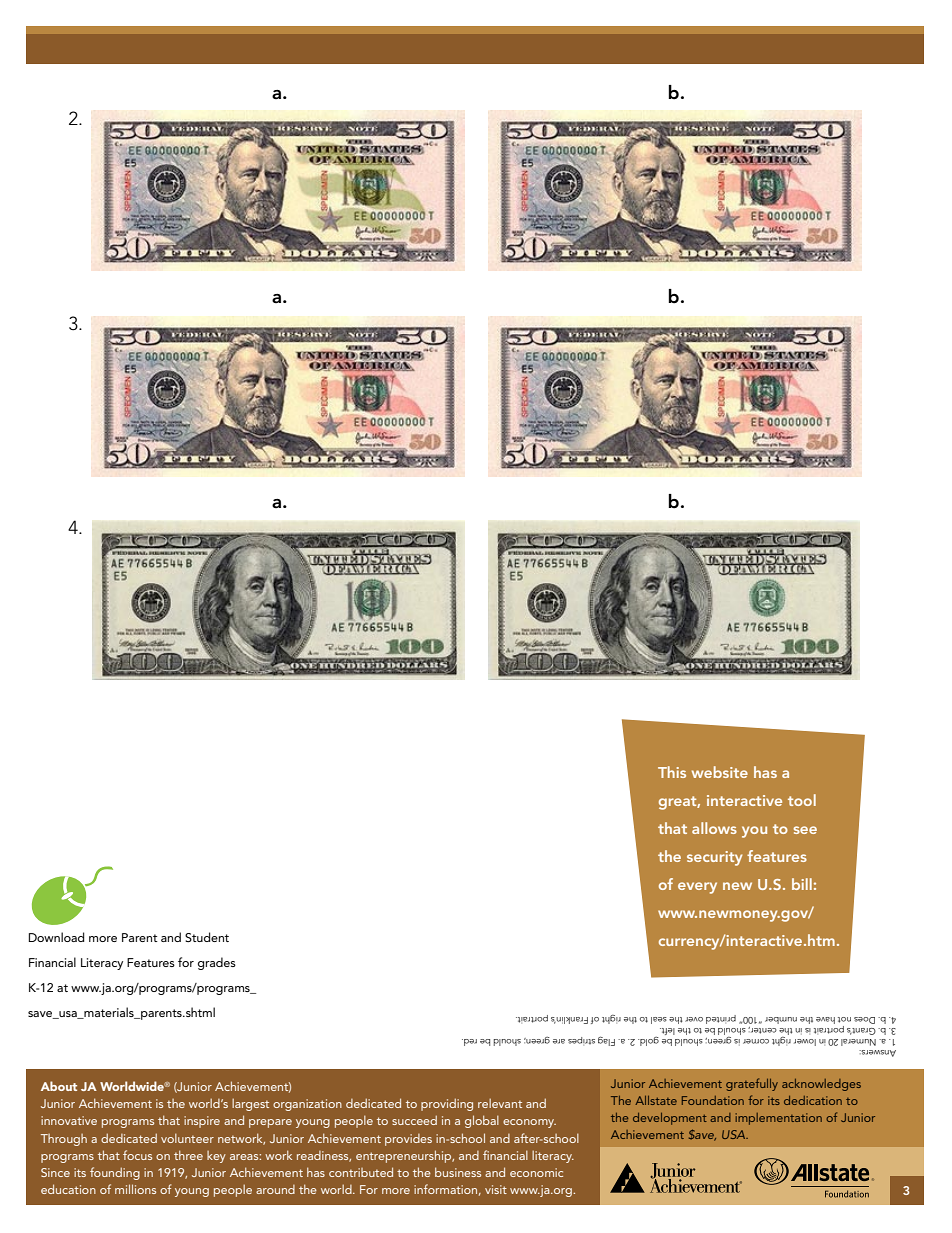 The width and height of the screenshot is (952, 1233). I want to click on providing, so click(447, 1104).
